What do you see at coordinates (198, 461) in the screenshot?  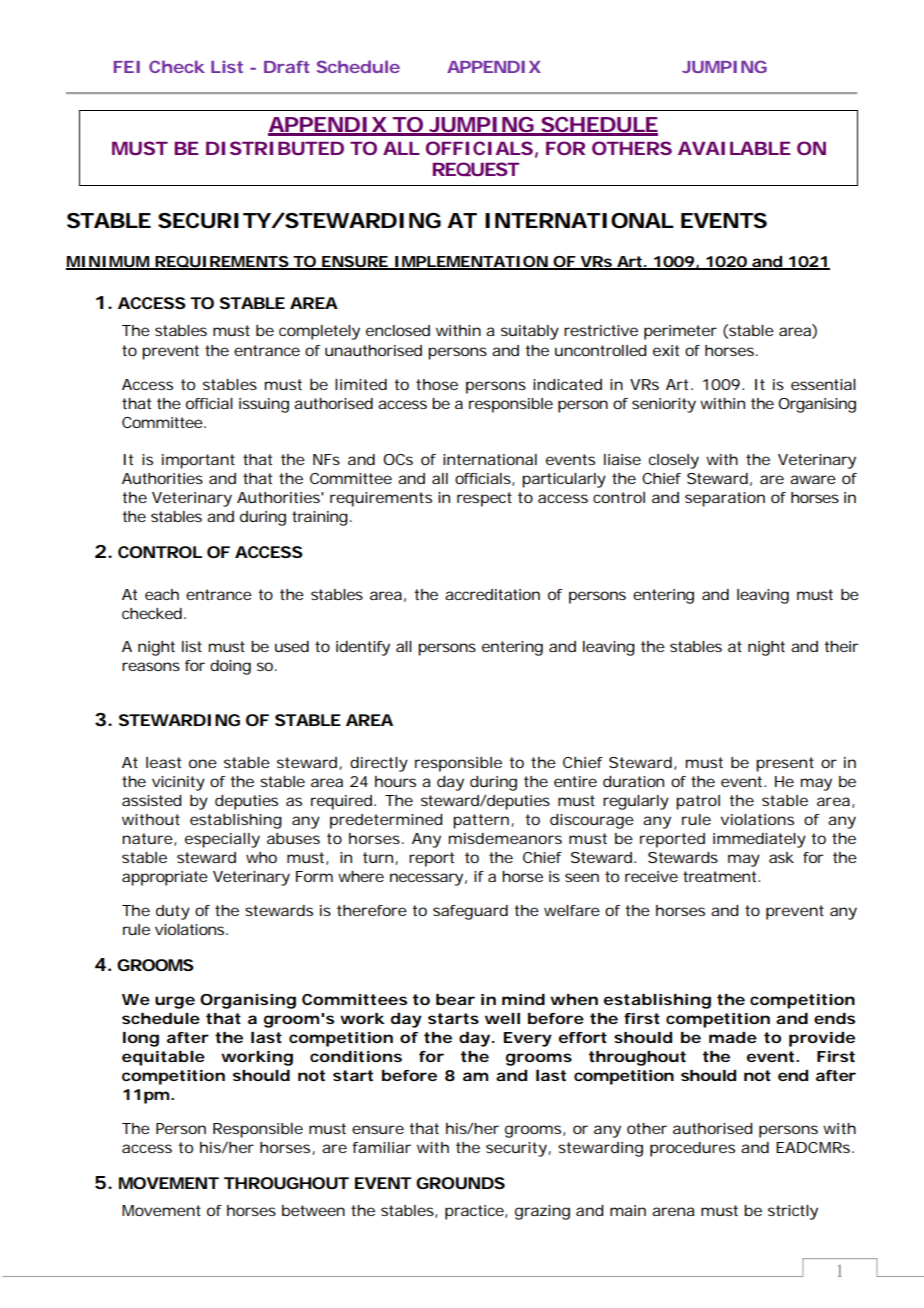 I see `important` at bounding box center [198, 461].
